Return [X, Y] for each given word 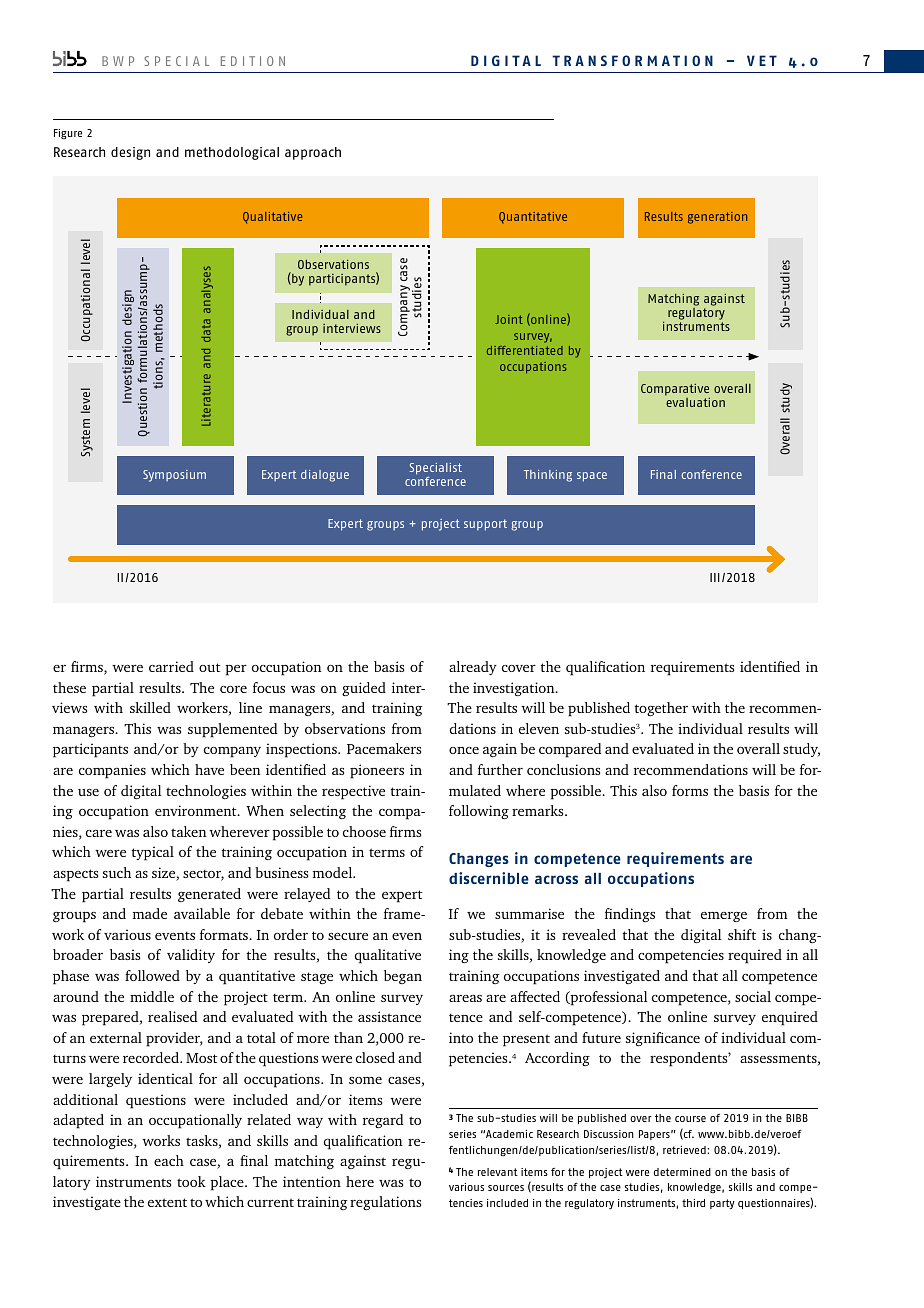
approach [313, 153]
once [464, 750]
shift [742, 934]
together [661, 709]
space [592, 477]
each [169, 1160]
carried [171, 666]
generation [717, 218]
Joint [509, 319]
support [485, 525]
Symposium [174, 476]
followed [152, 975]
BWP [118, 61]
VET [762, 60]
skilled [150, 707]
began [403, 977]
